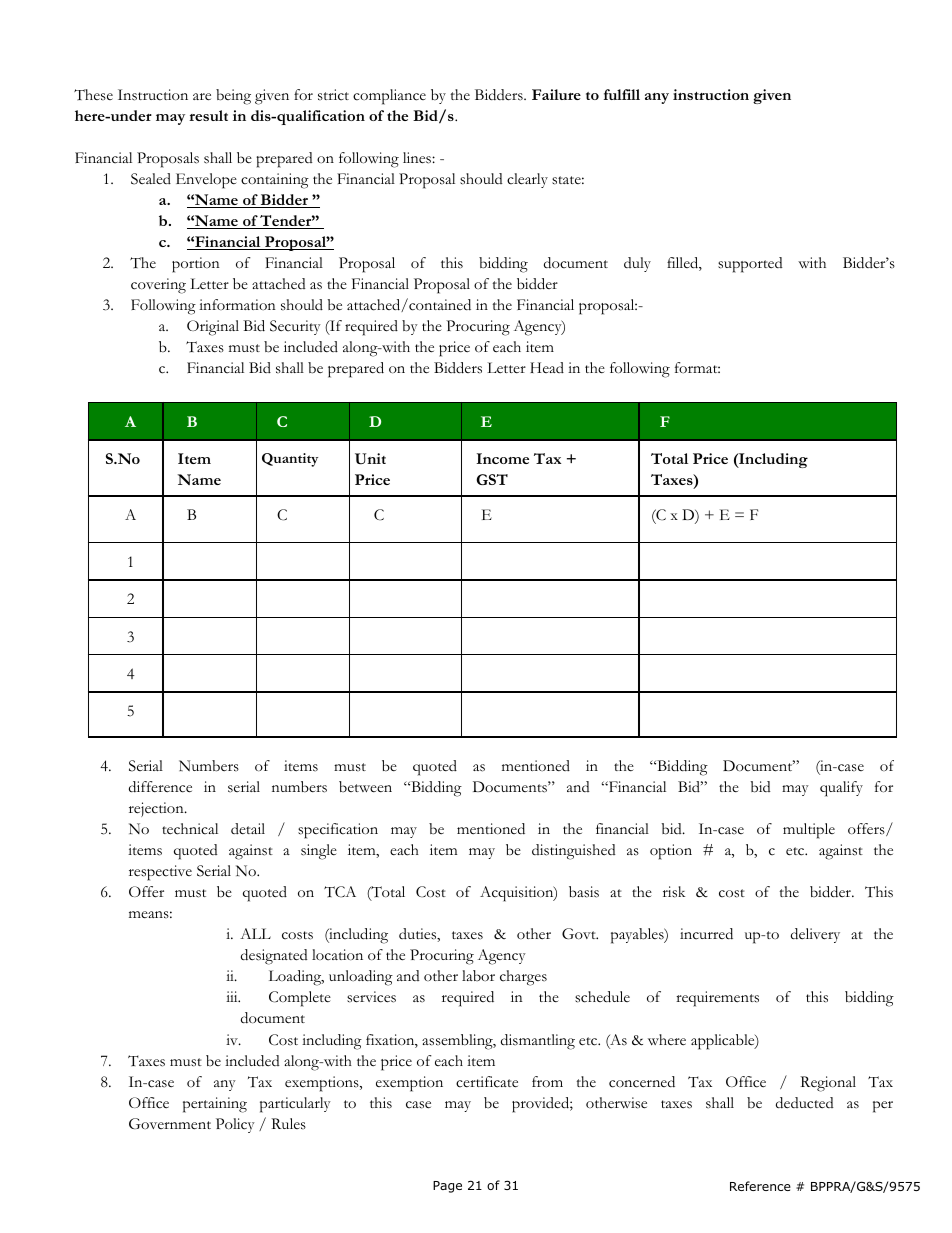 Image resolution: width=952 pixels, height=1233 pixels. What do you see at coordinates (233, 996) in the screenshot?
I see `iii` at bounding box center [233, 996].
